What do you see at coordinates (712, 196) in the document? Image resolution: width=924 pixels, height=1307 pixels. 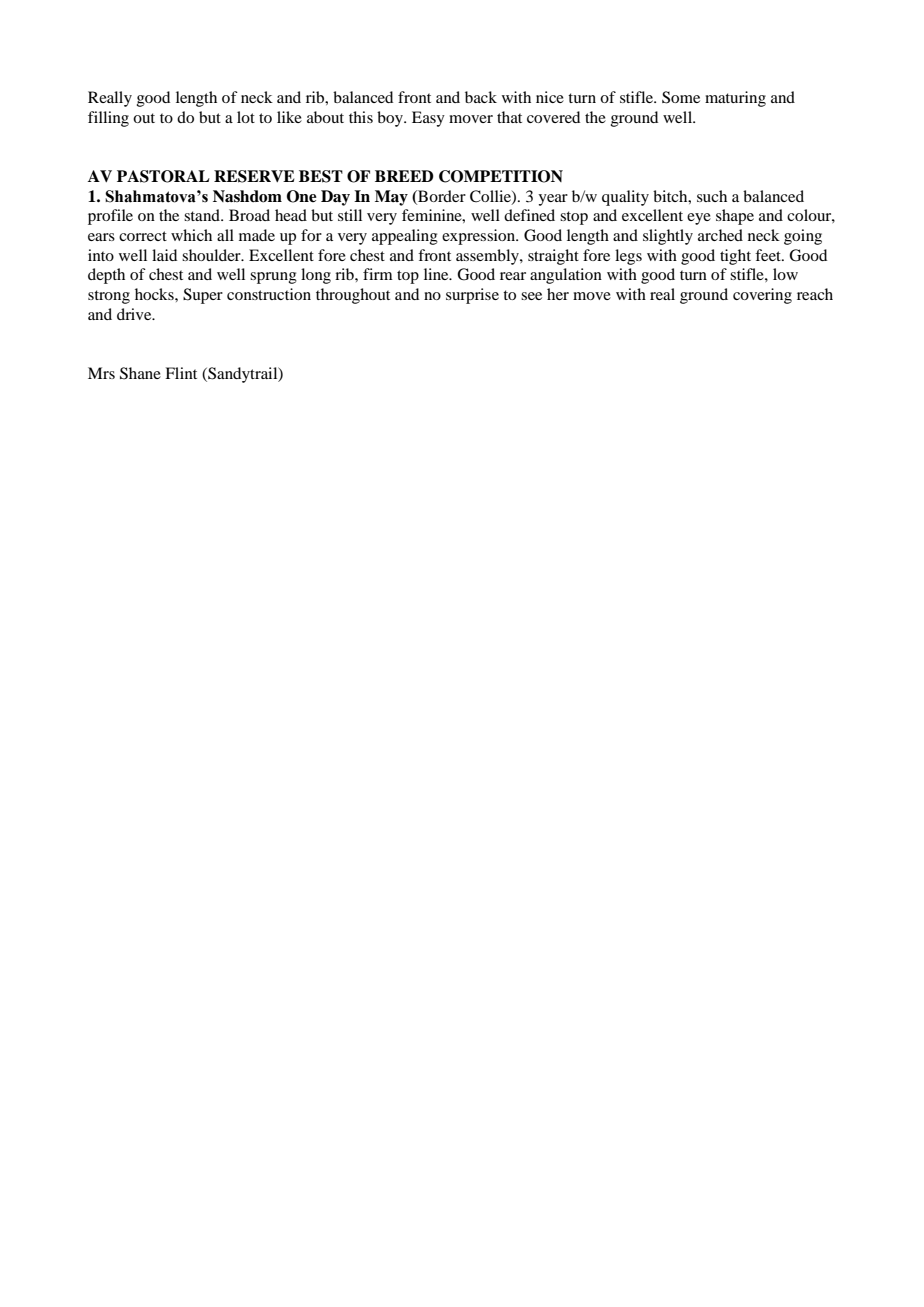 I see `such` at bounding box center [712, 196].
